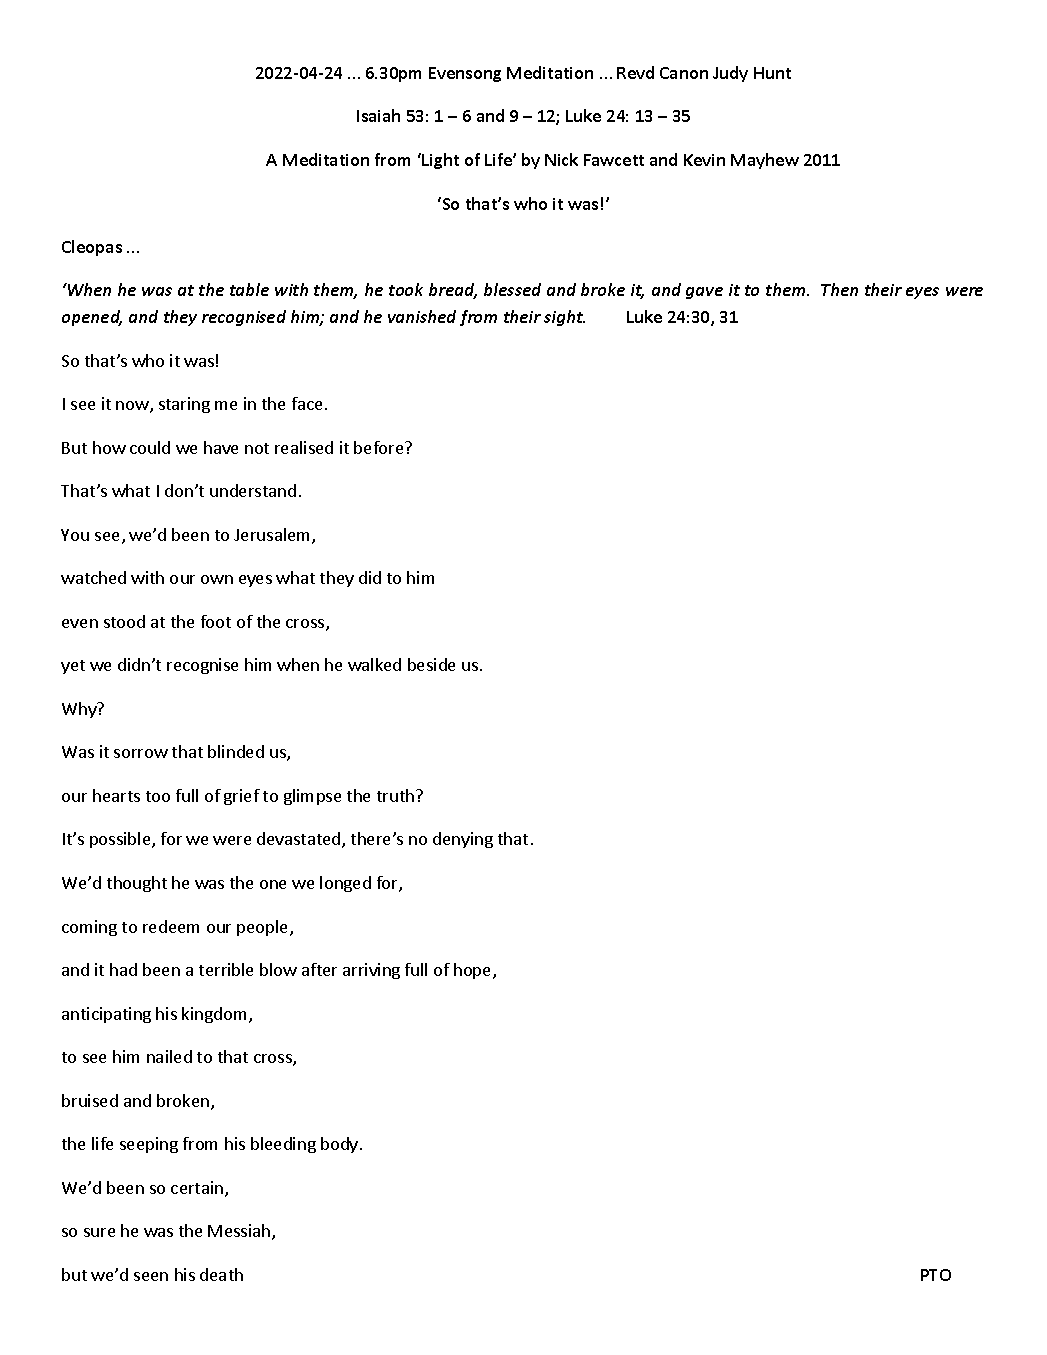 This screenshot has height=1355, width=1047. What do you see at coordinates (839, 289) in the screenshot?
I see `Then` at bounding box center [839, 289].
